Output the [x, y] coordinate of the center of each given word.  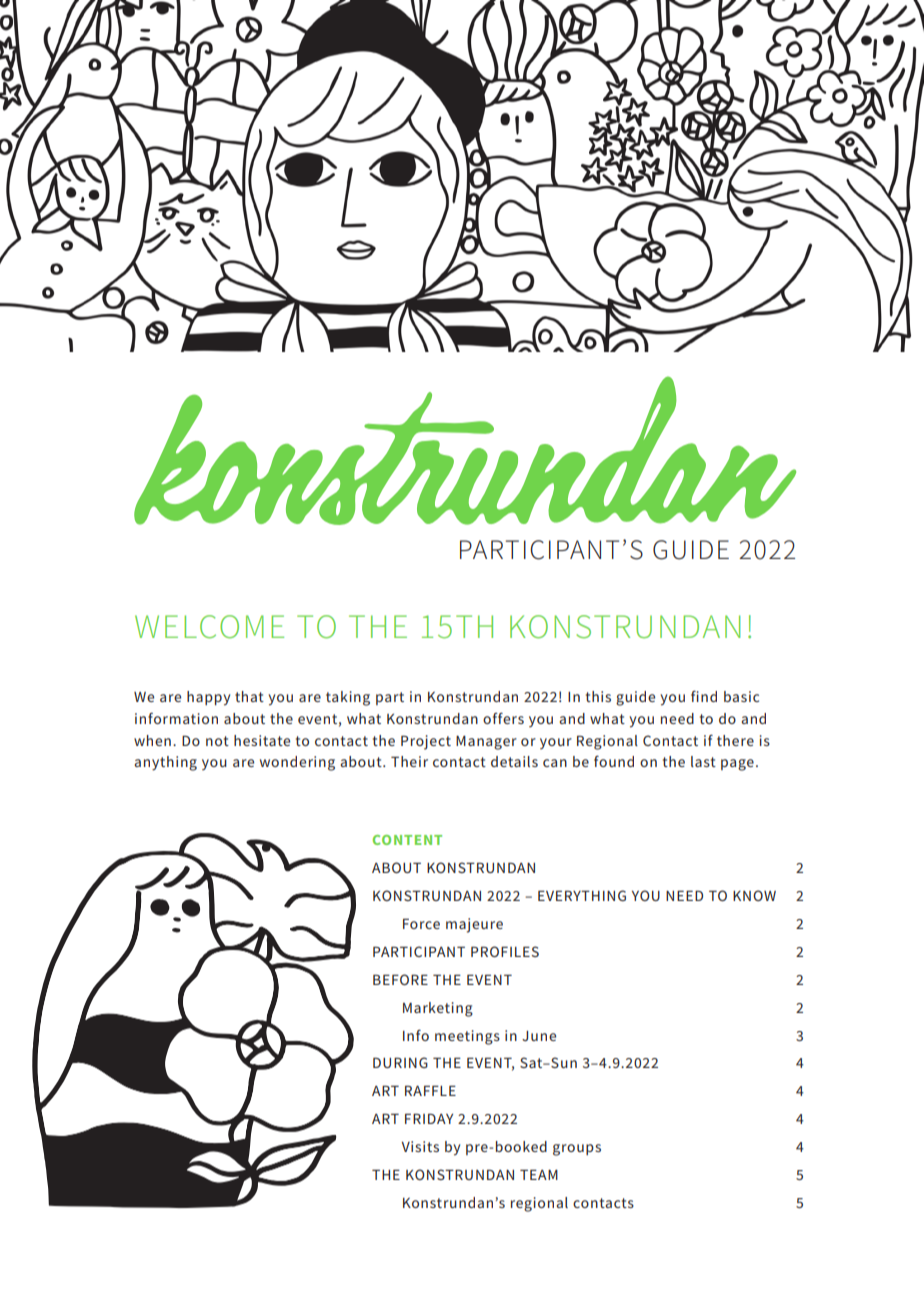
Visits [420, 1146]
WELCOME [209, 627]
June [539, 1036]
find [704, 696]
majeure [474, 925]
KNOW [754, 895]
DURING [400, 1062]
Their [409, 761]
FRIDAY [429, 1118]
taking [348, 698]
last [703, 761]
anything [165, 763]
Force [421, 923]
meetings [467, 1037]
